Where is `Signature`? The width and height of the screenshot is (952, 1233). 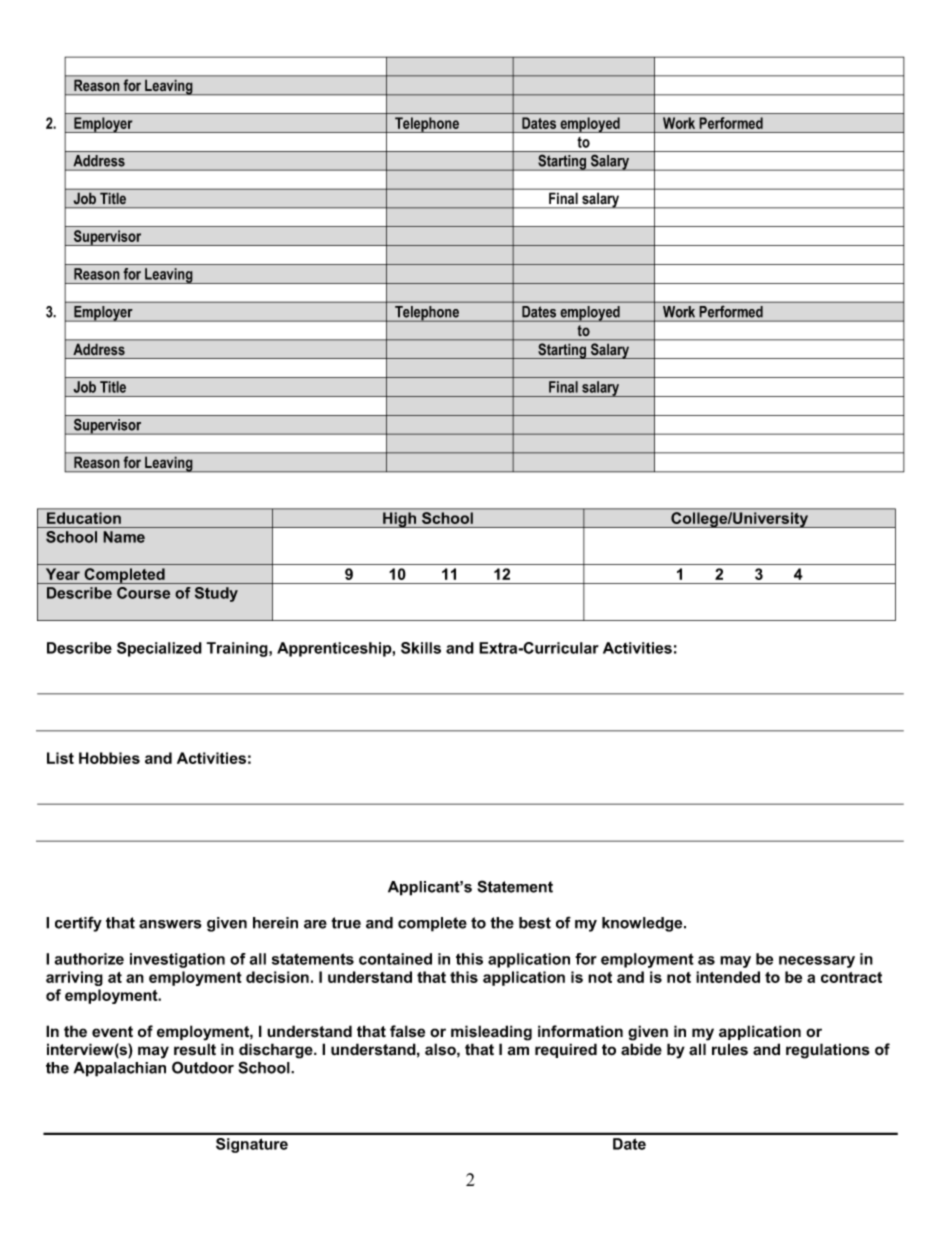
Signature is located at coordinates (252, 1145).
